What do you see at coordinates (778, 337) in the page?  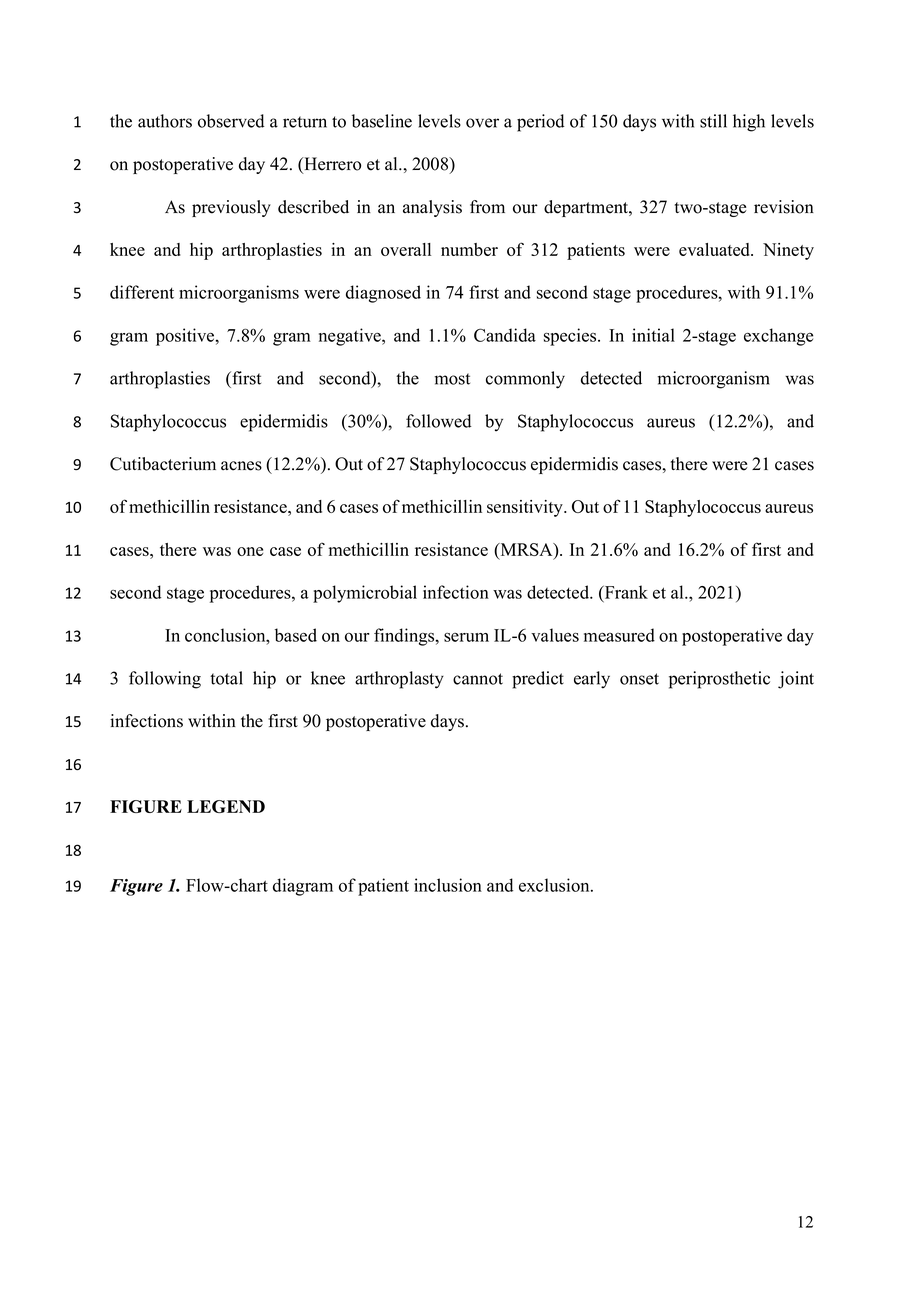 I see `exchange` at bounding box center [778, 337].
